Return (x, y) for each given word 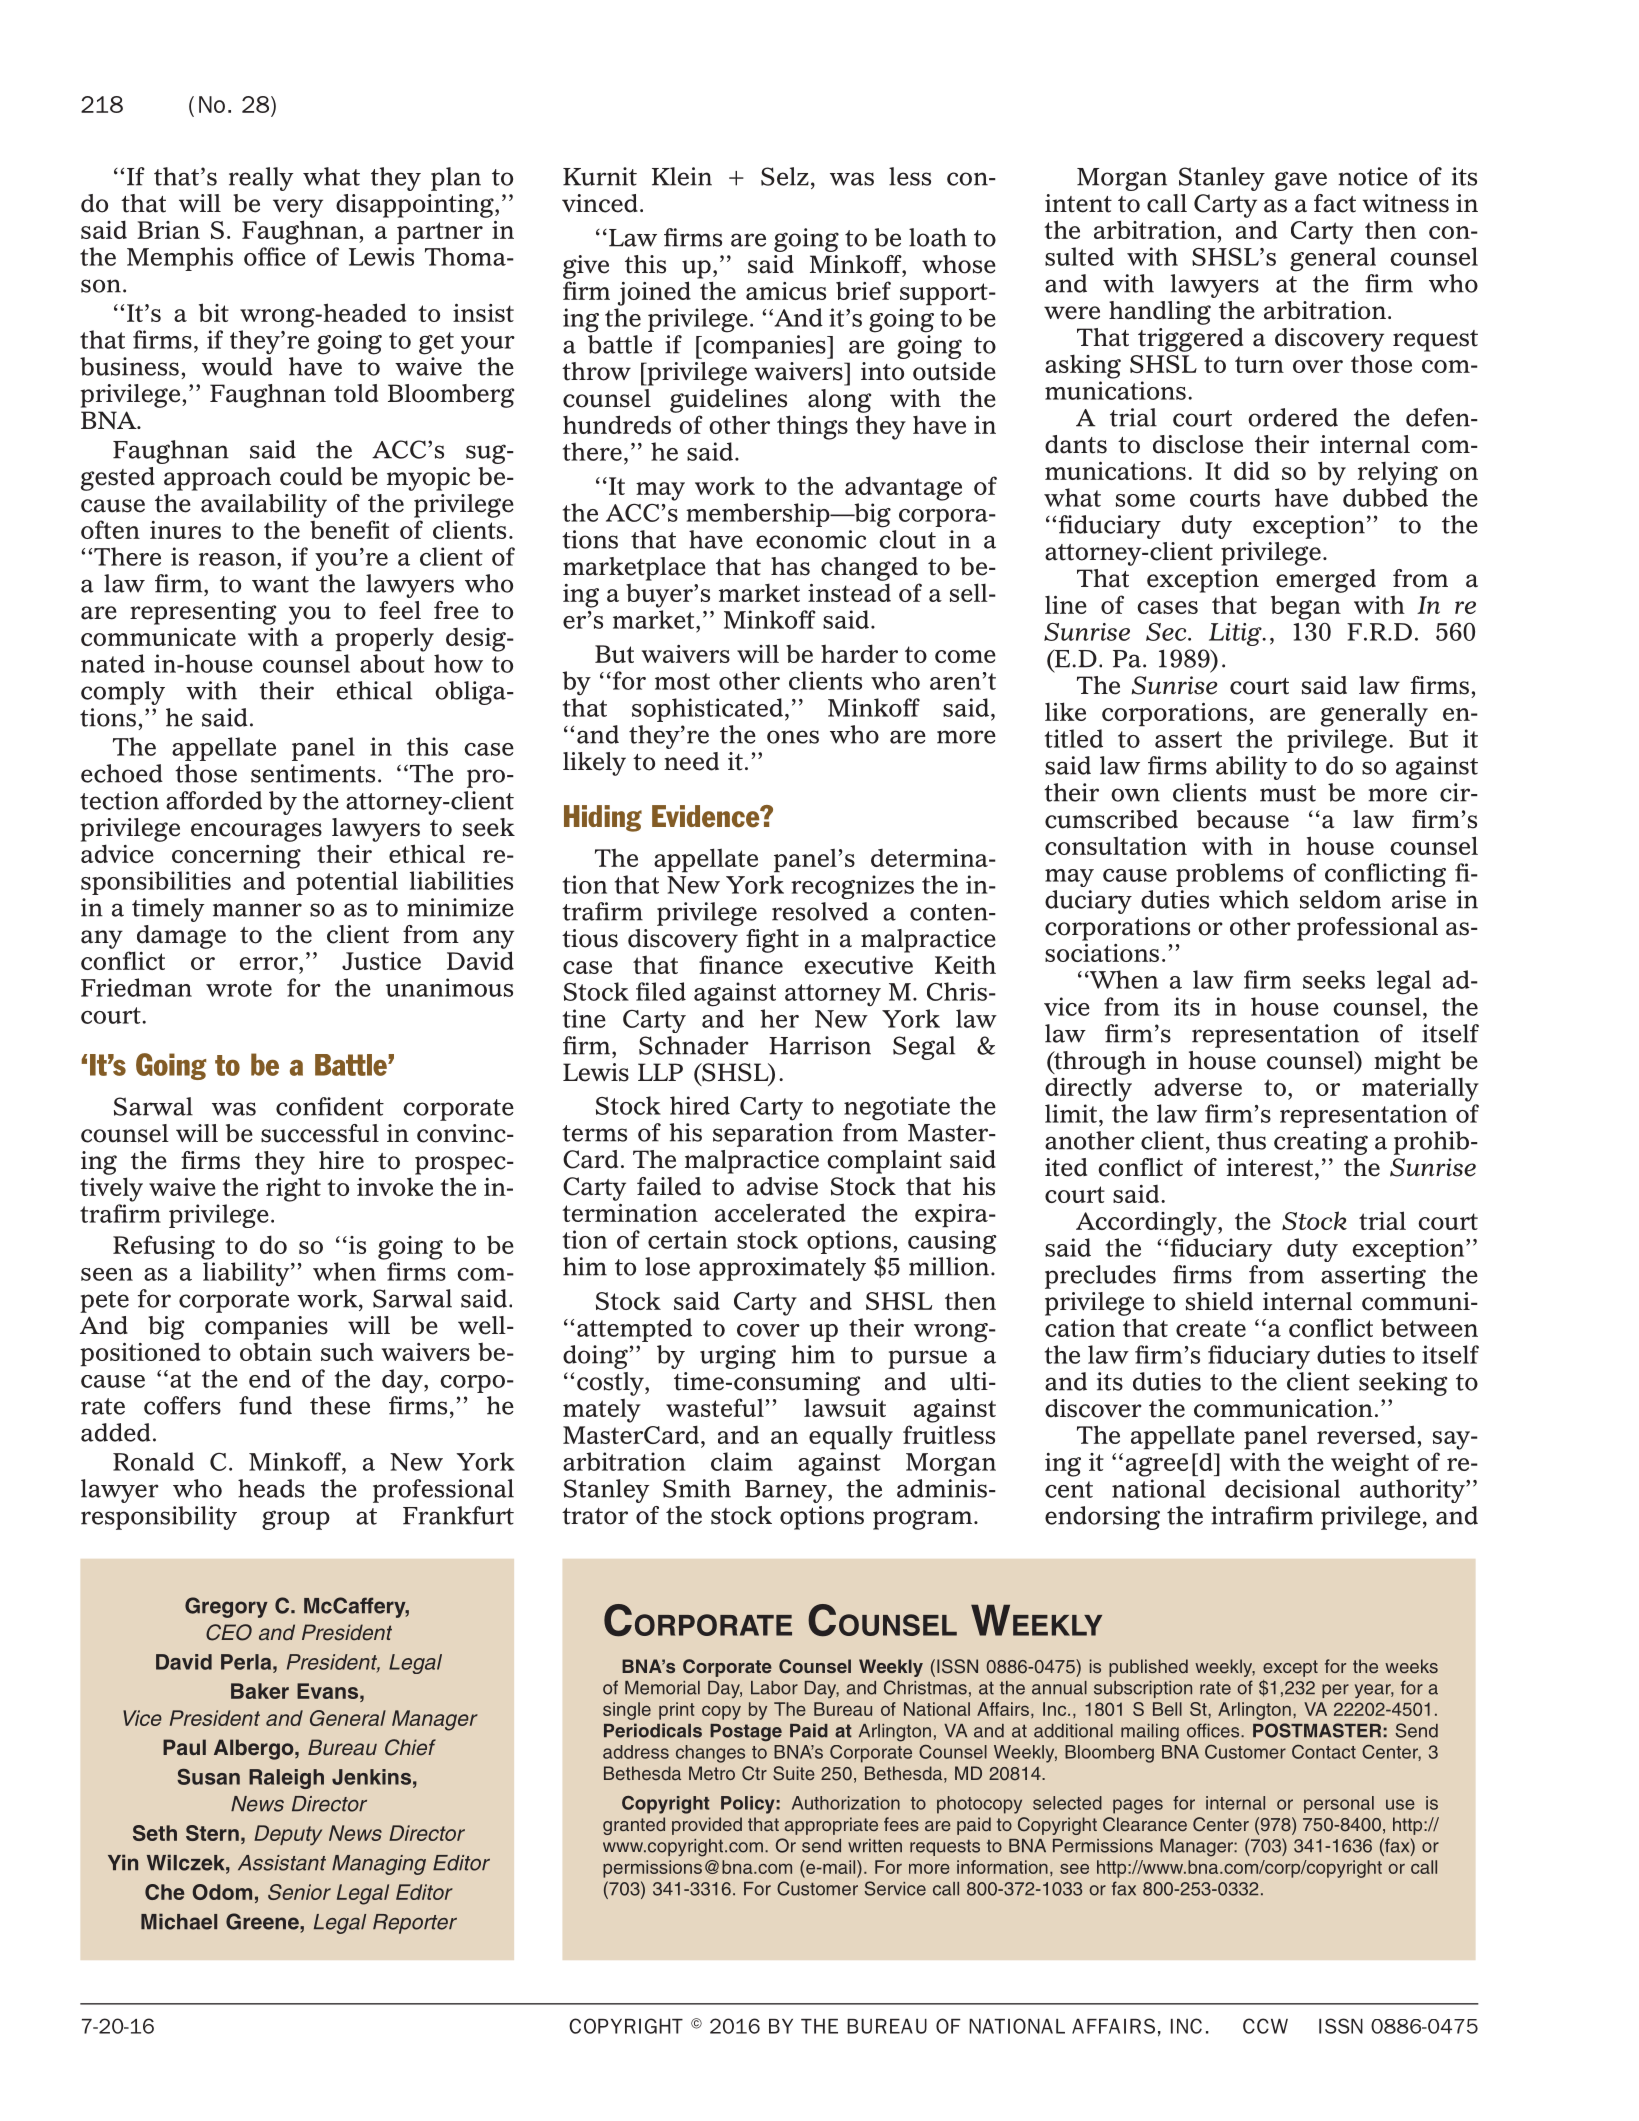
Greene (263, 1921)
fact (1335, 203)
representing (203, 613)
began (1306, 607)
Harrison (820, 1045)
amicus (786, 291)
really (261, 179)
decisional (1282, 1488)
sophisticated (707, 710)
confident (330, 1106)
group (296, 1520)
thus (1241, 1140)
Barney (787, 1491)
